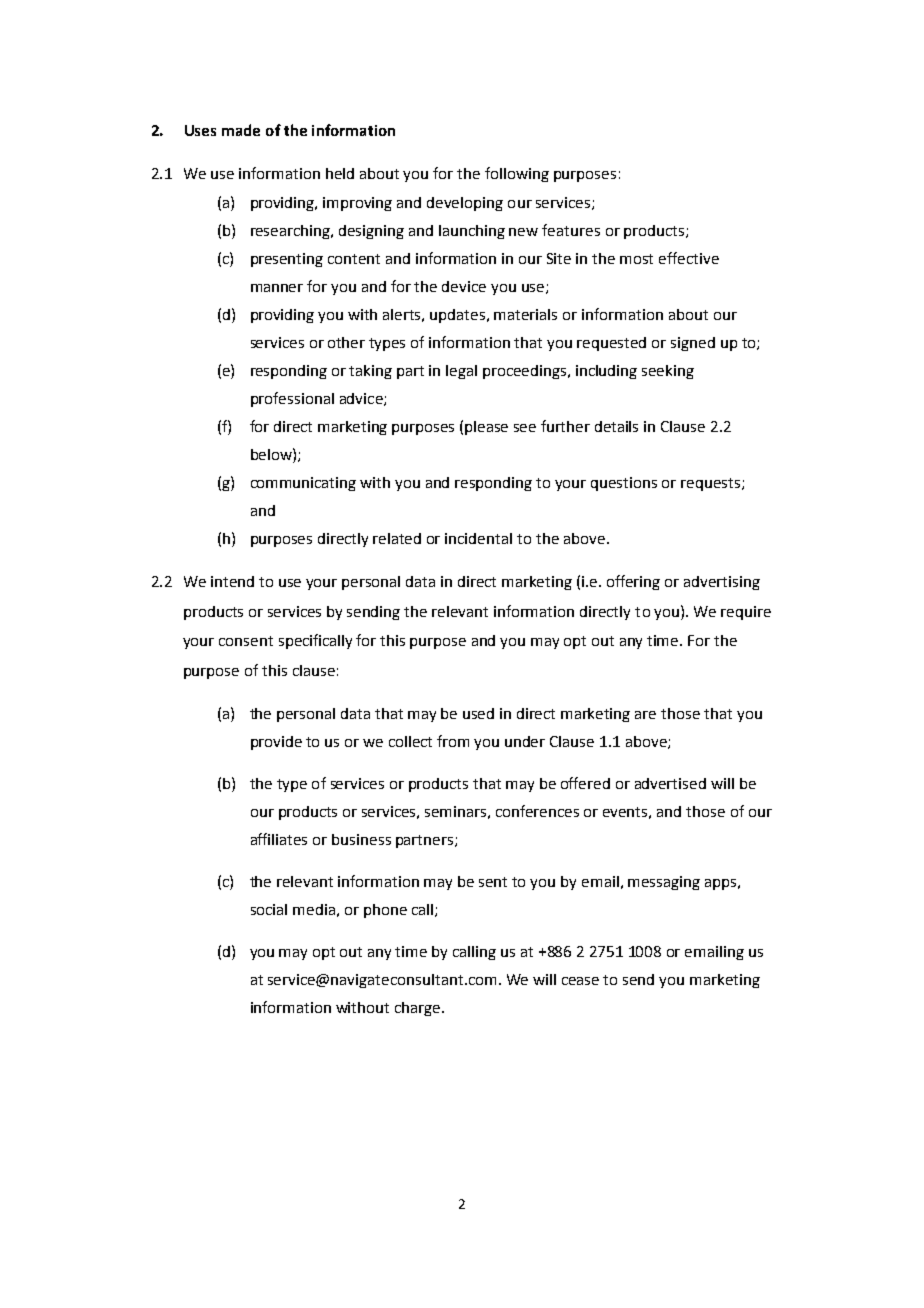 The height and width of the document is (1308, 924). What do you see at coordinates (689, 258) in the document?
I see `effective` at bounding box center [689, 258].
